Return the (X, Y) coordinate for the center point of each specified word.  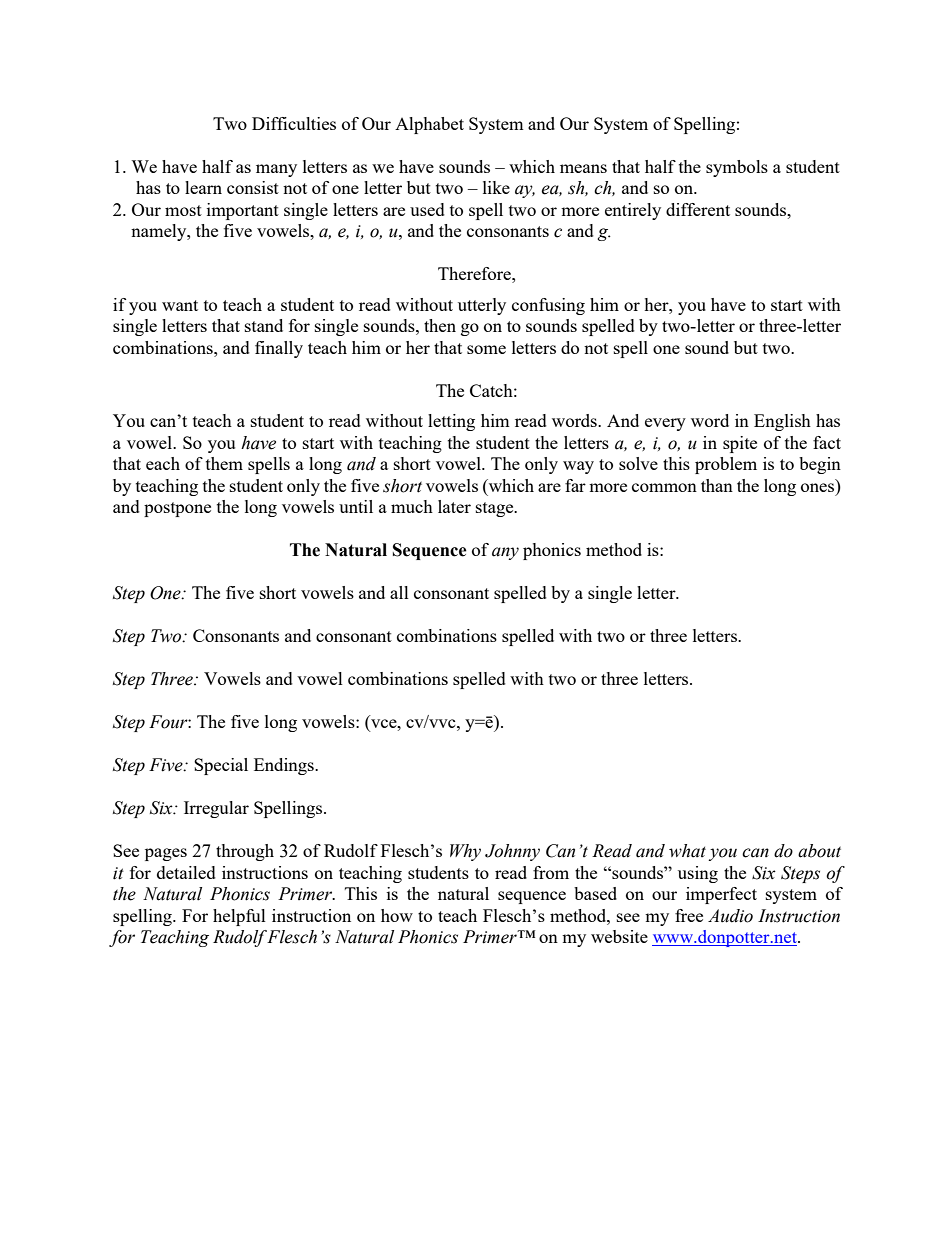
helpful (239, 917)
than (717, 485)
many (276, 170)
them (224, 463)
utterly (482, 306)
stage (496, 509)
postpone (177, 509)
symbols (737, 168)
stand (264, 325)
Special (221, 766)
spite (740, 444)
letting (451, 422)
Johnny (512, 852)
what (687, 851)
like (496, 187)
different (698, 209)
